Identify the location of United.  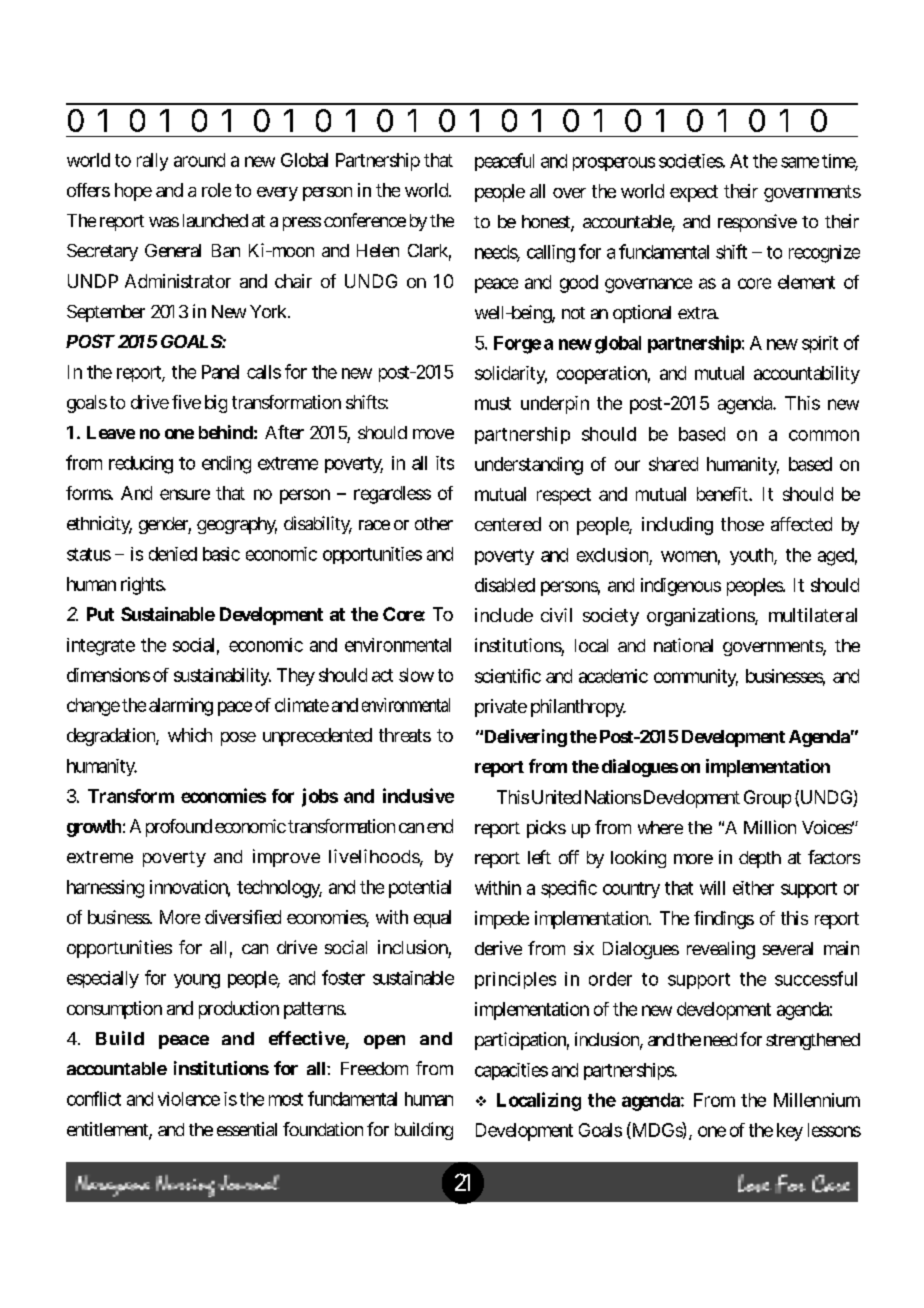
(556, 797).
